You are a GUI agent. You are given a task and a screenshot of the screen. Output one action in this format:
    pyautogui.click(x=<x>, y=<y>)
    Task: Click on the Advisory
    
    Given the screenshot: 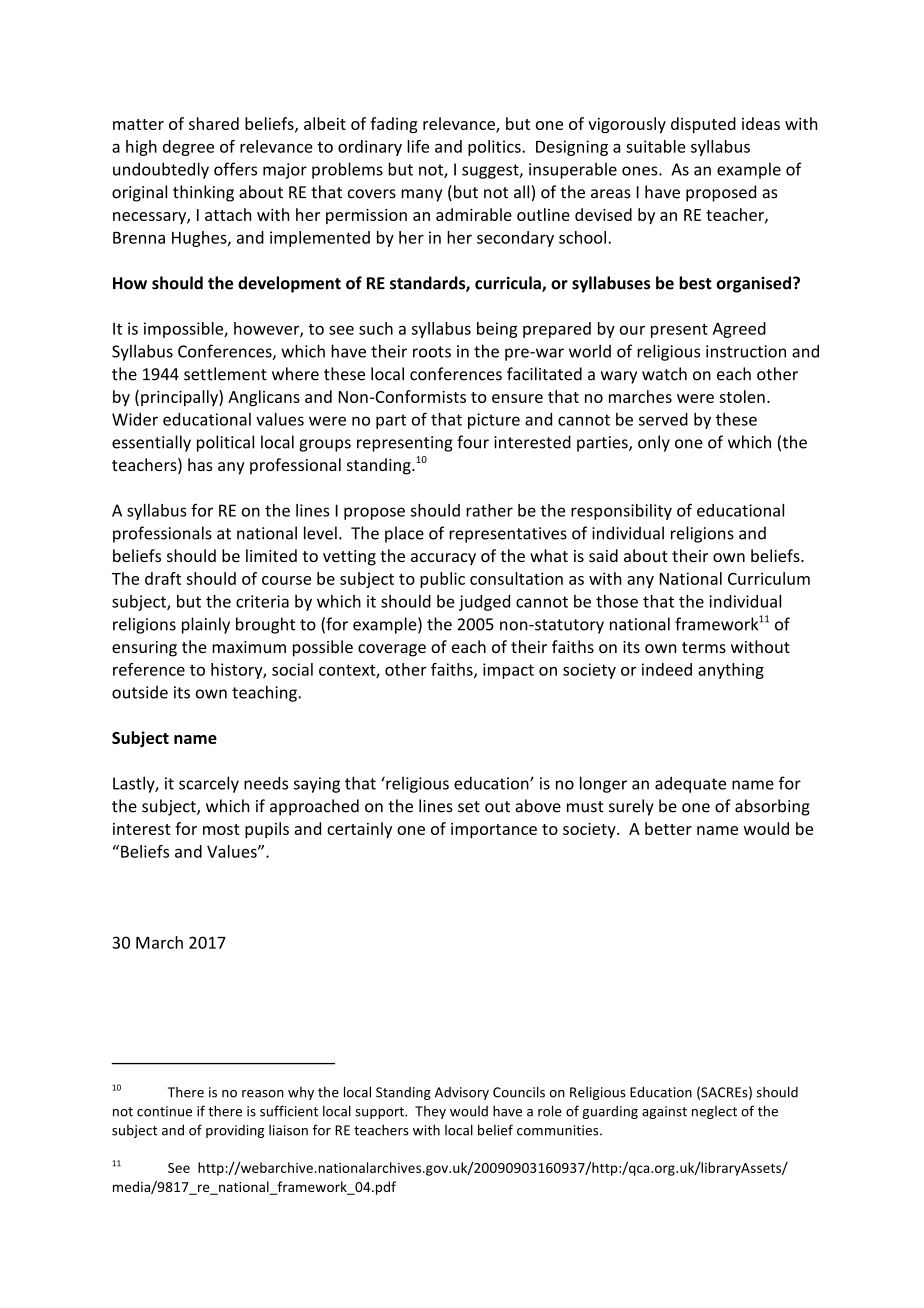 What is the action you would take?
    pyautogui.click(x=462, y=1093)
